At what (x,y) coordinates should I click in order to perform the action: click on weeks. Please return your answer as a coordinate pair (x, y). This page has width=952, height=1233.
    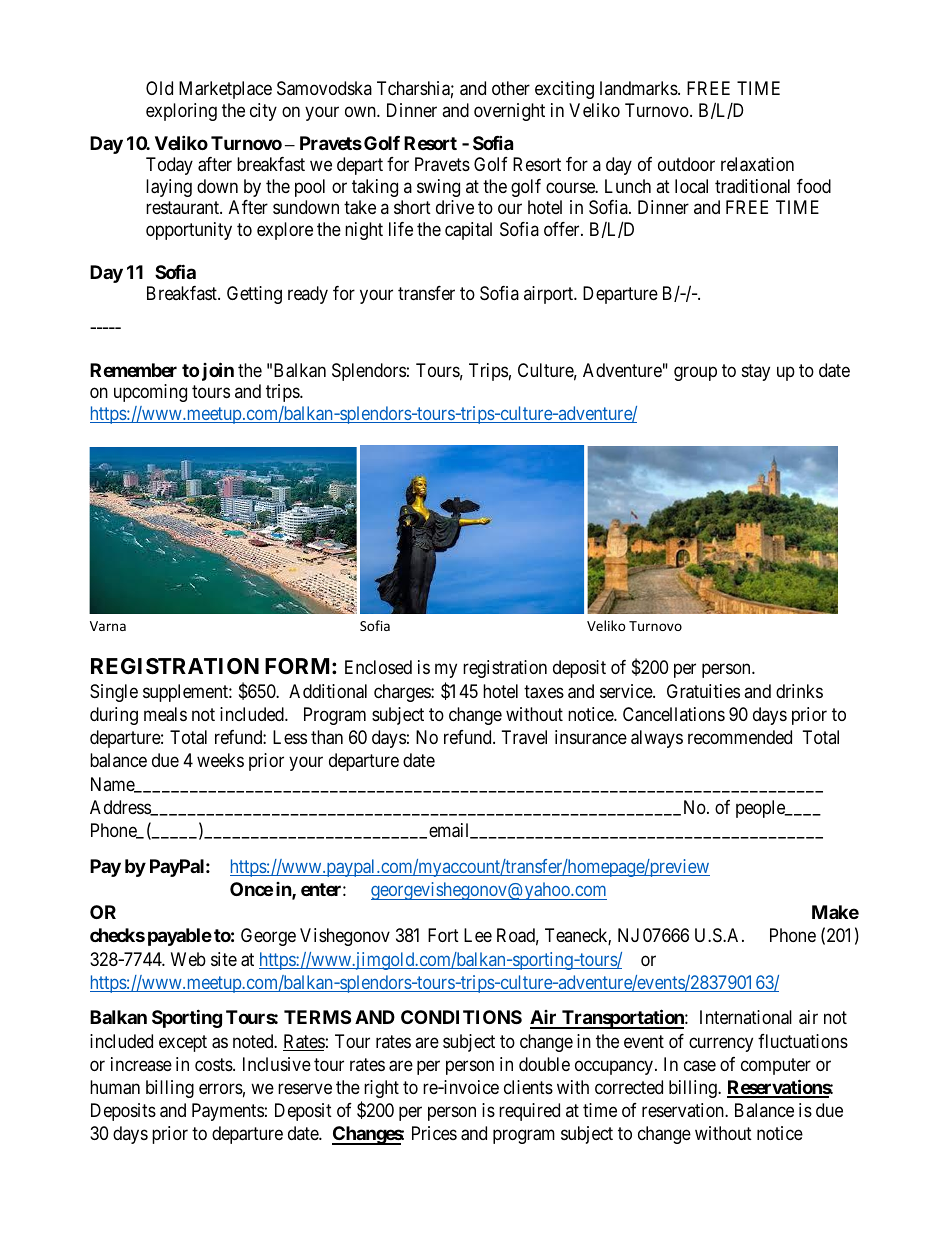
    Looking at the image, I should click on (220, 760).
